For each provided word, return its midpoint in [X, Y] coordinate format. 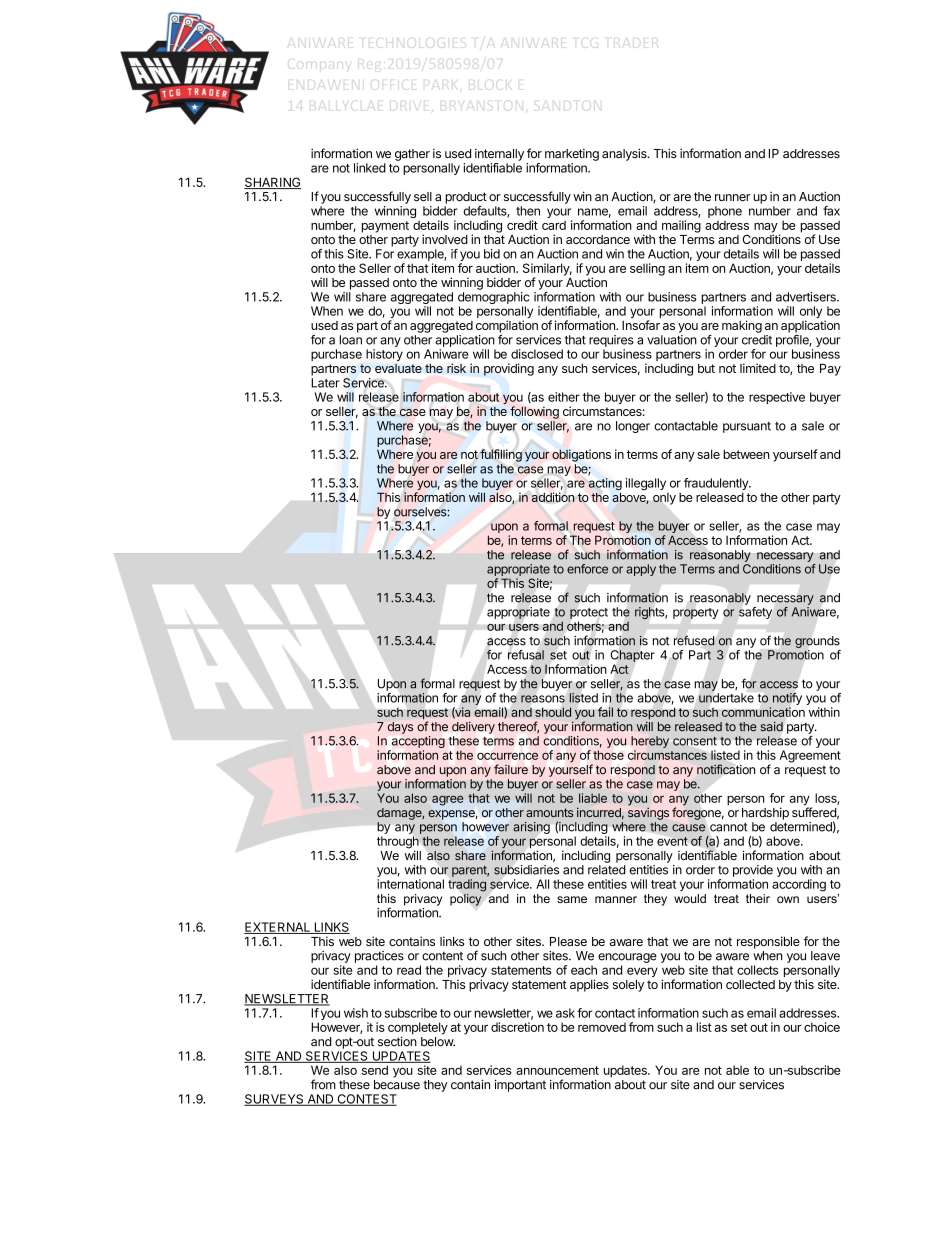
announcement [557, 1070]
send [375, 1070]
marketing [572, 154]
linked [370, 168]
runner [732, 197]
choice [822, 1027]
